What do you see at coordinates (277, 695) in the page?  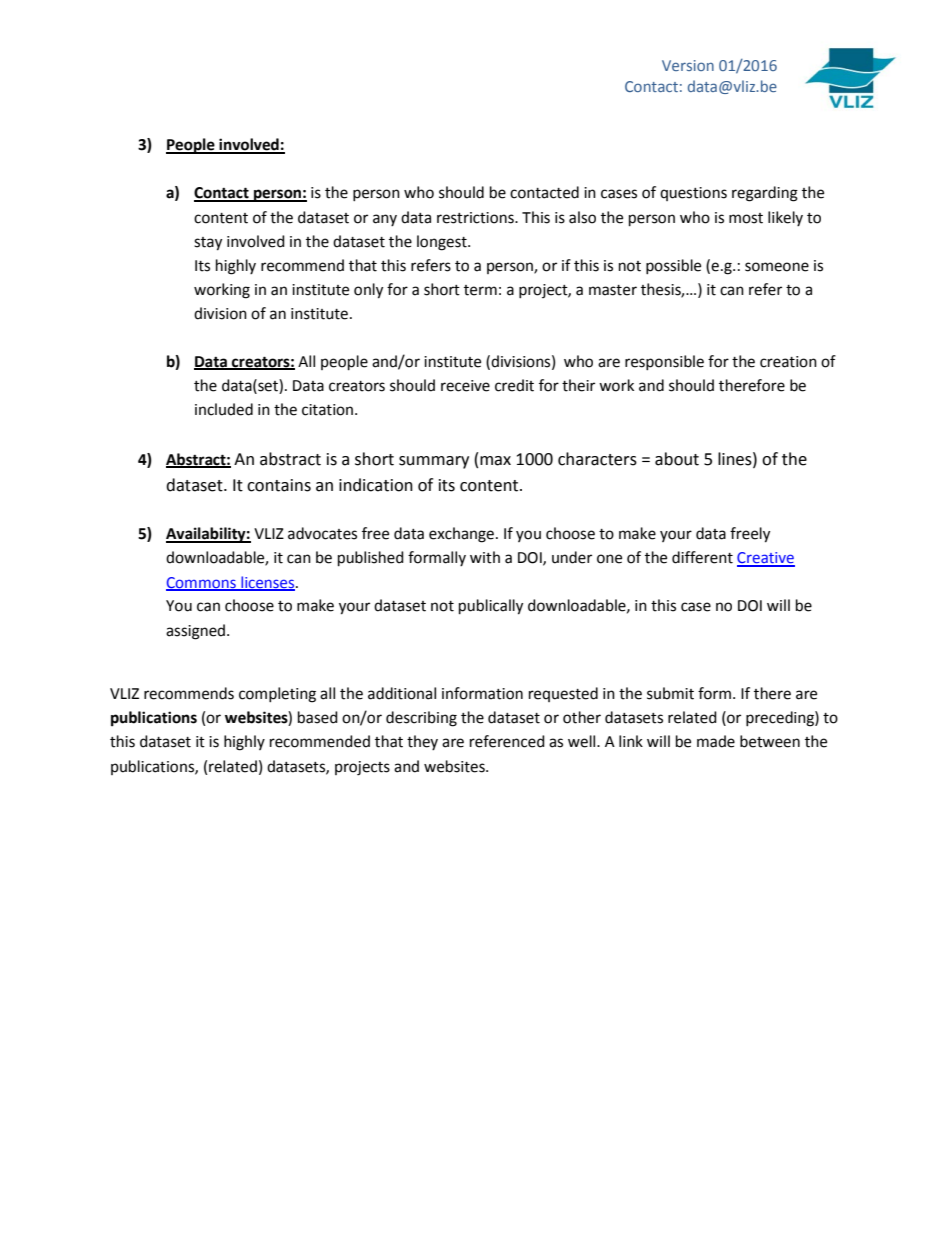 I see `completing` at bounding box center [277, 695].
